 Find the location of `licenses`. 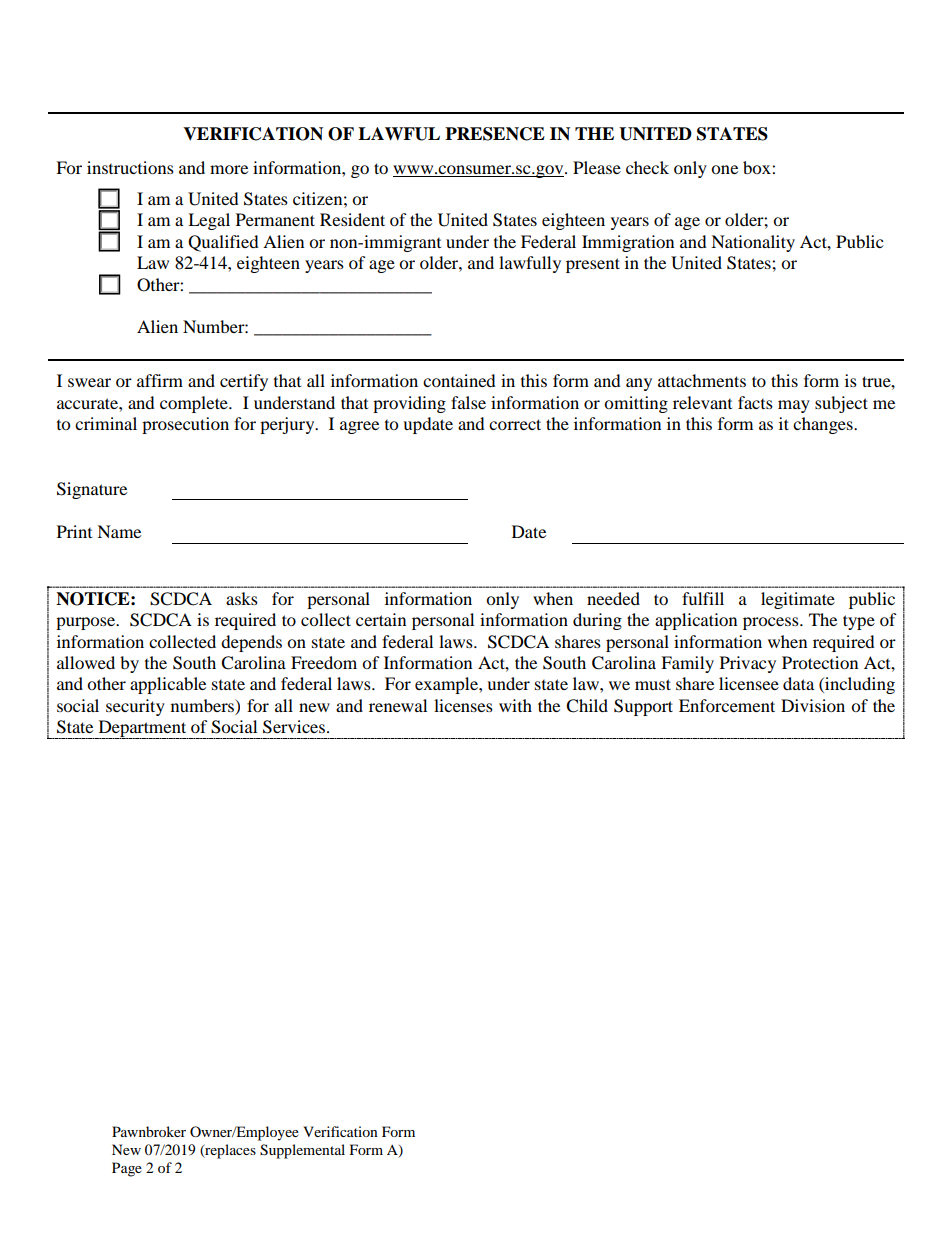

licenses is located at coordinates (463, 705).
